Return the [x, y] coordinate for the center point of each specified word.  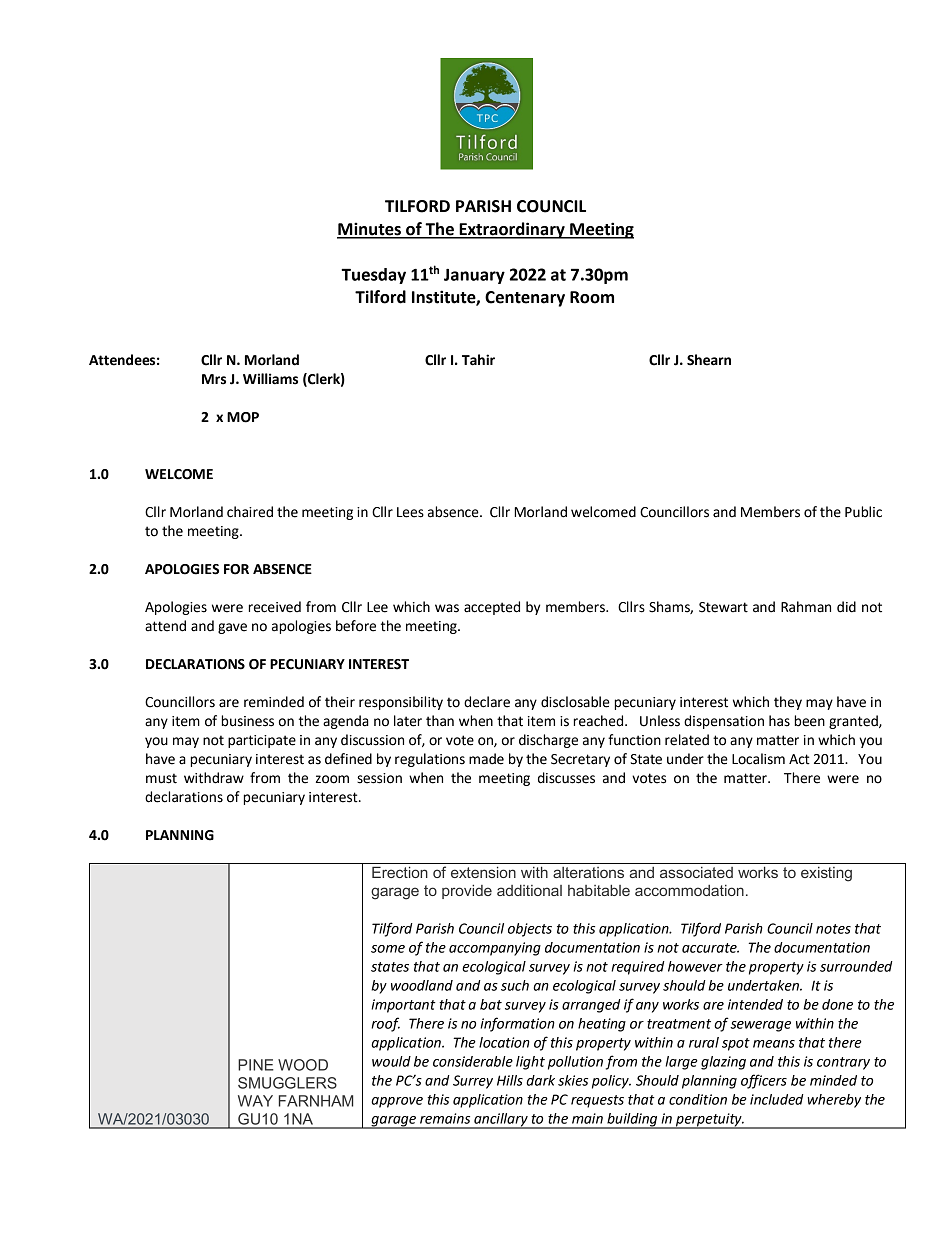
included [777, 1099]
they [788, 703]
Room [592, 297]
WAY [255, 1101]
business [248, 721]
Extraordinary [512, 230]
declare [487, 702]
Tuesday [373, 276]
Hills [510, 1080]
